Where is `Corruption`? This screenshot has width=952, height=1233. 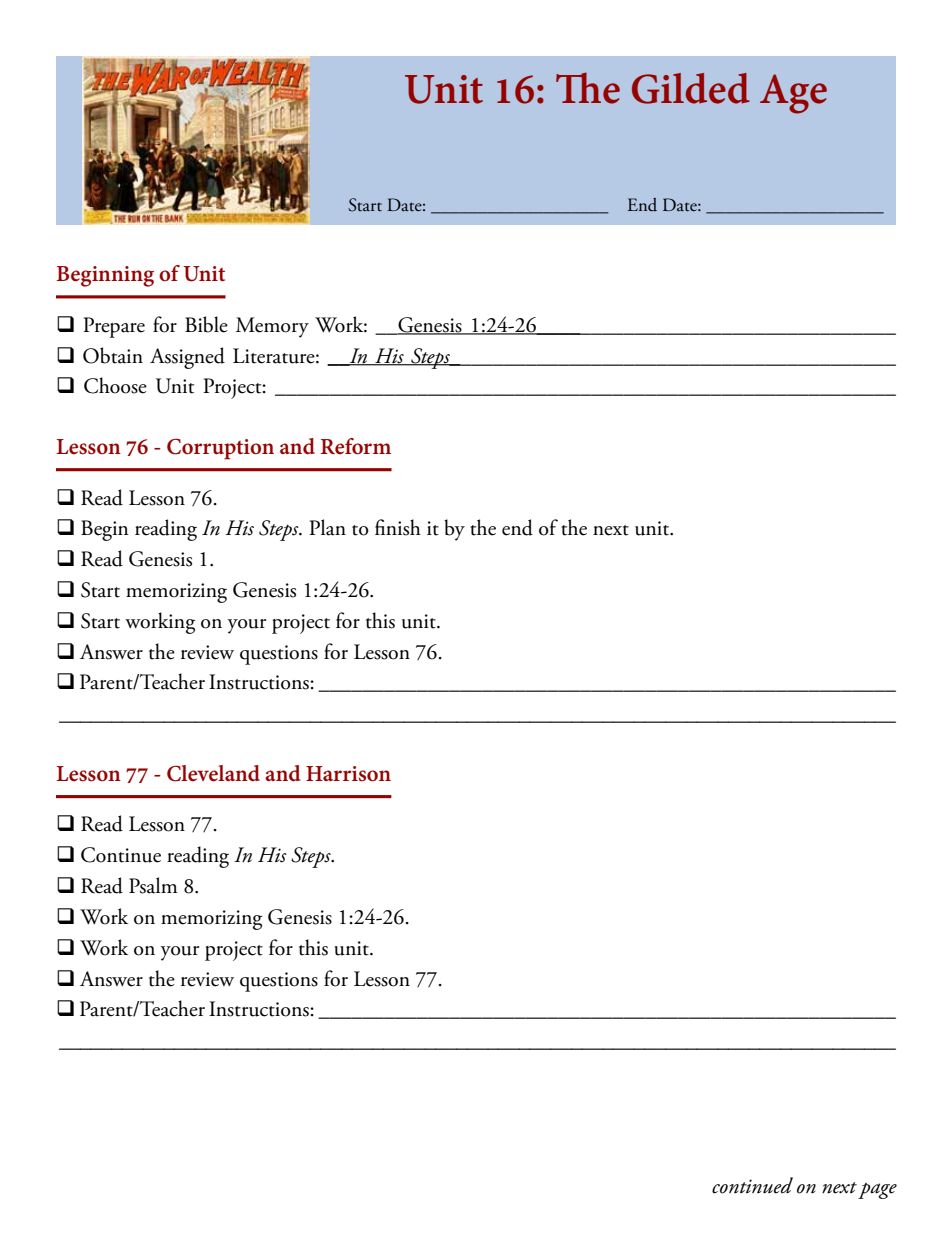 Corruption is located at coordinates (220, 449).
